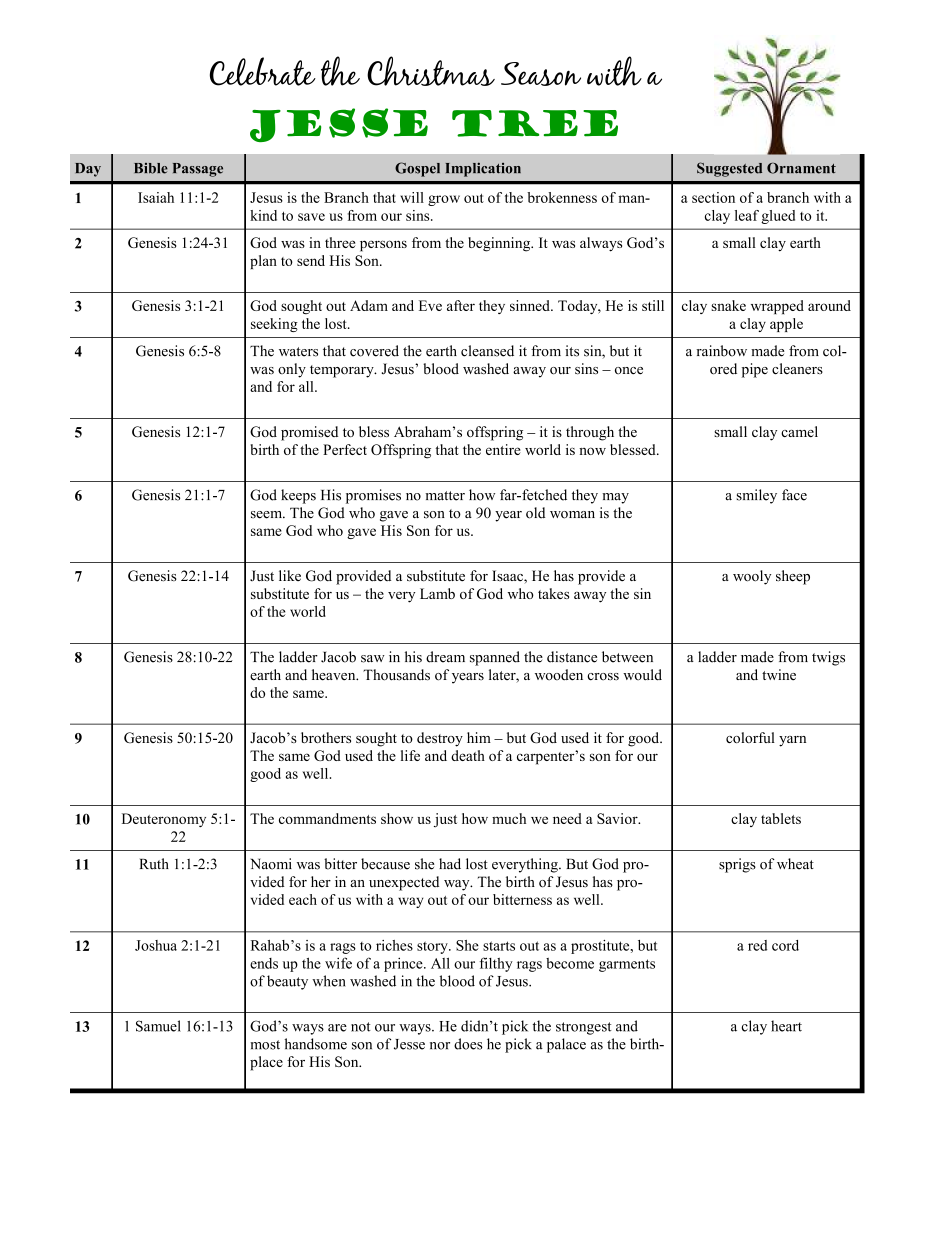 This screenshot has width=952, height=1233. What do you see at coordinates (535, 123) in the screenshot?
I see `Tree` at bounding box center [535, 123].
